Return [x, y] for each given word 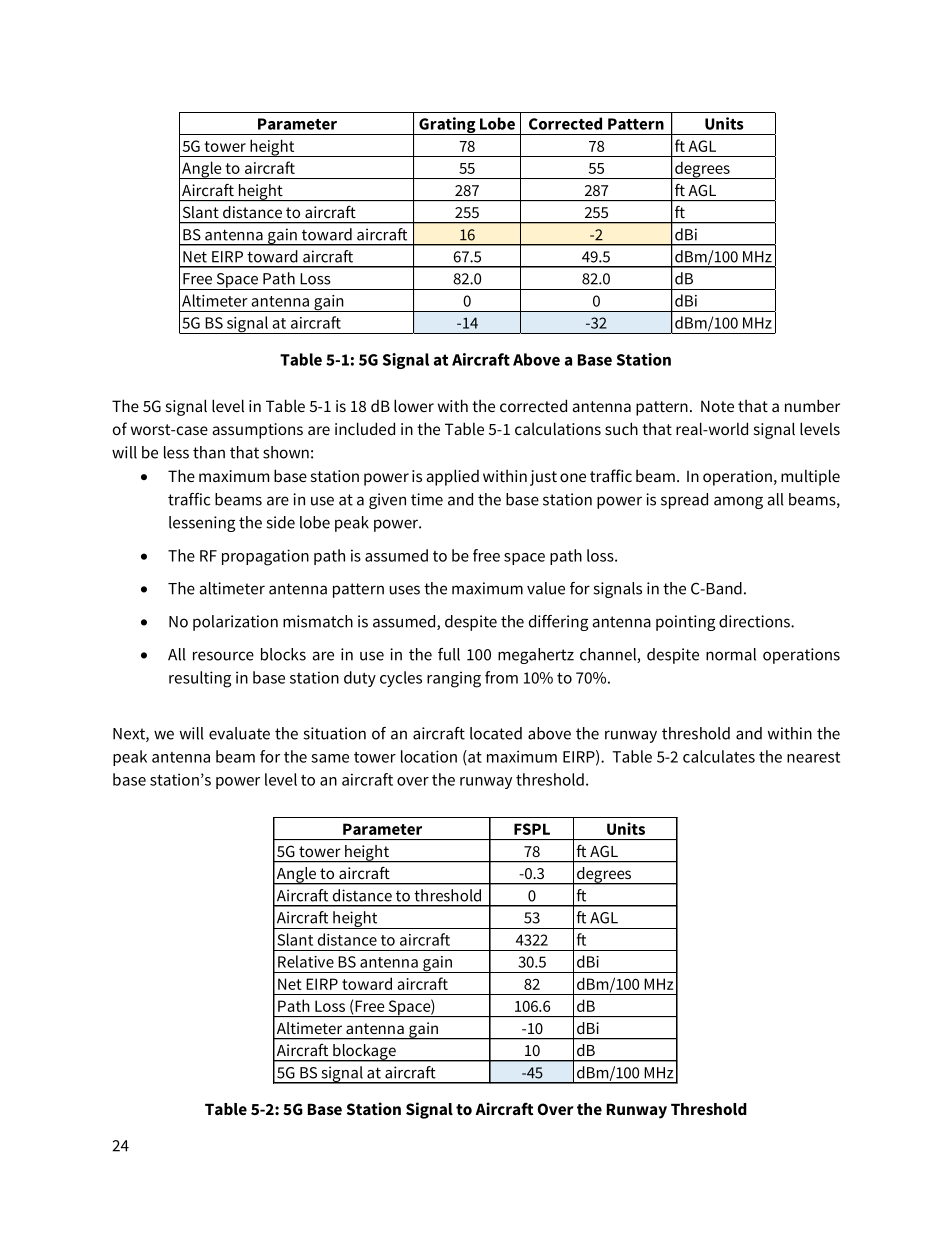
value [546, 588]
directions [755, 621]
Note [717, 406]
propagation [265, 557]
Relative [306, 961]
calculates [719, 756]
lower [414, 405]
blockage [364, 1053]
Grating [447, 126]
